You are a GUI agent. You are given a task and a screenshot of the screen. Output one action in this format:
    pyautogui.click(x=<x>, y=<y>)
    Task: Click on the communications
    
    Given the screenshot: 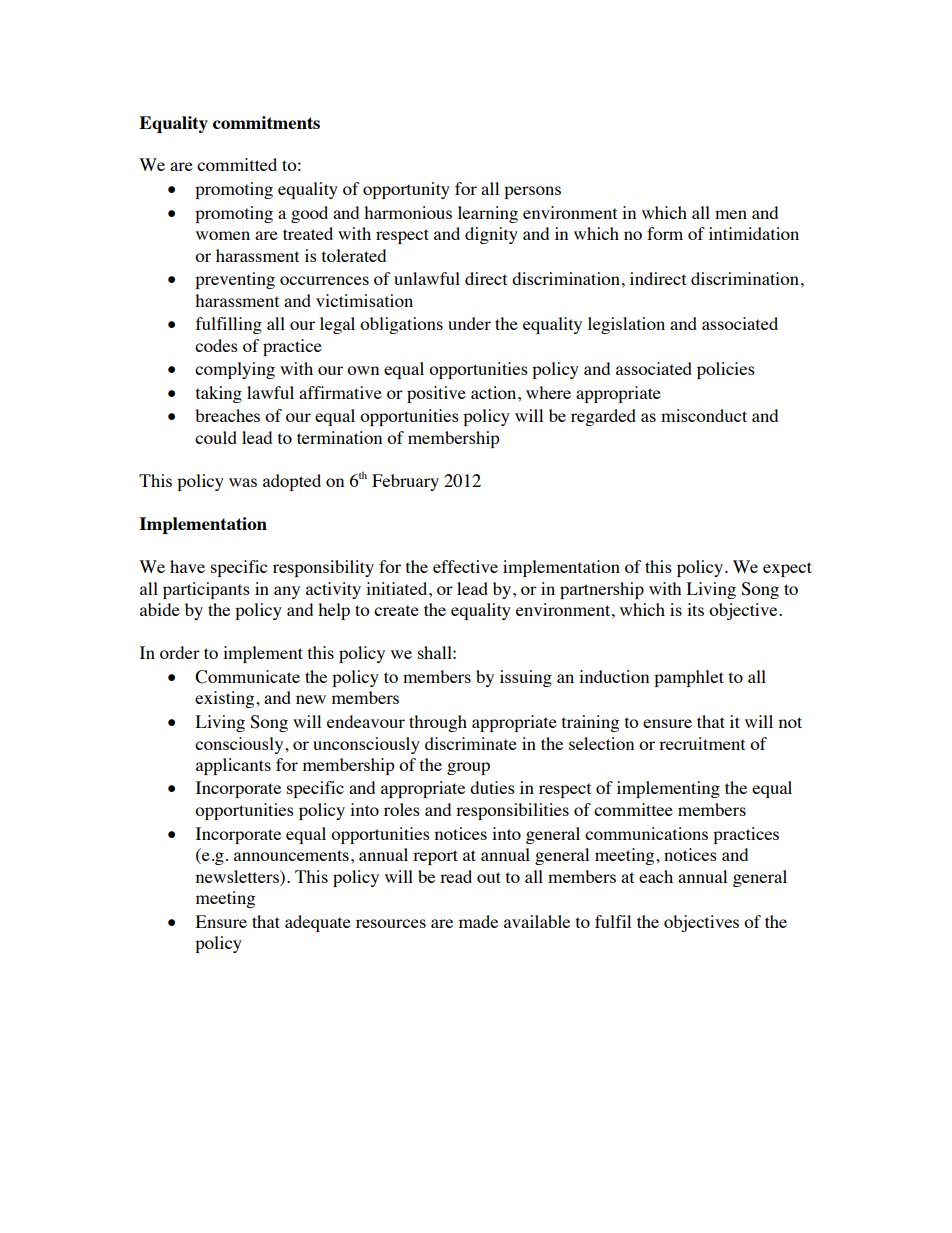 What is the action you would take?
    pyautogui.click(x=646, y=833)
